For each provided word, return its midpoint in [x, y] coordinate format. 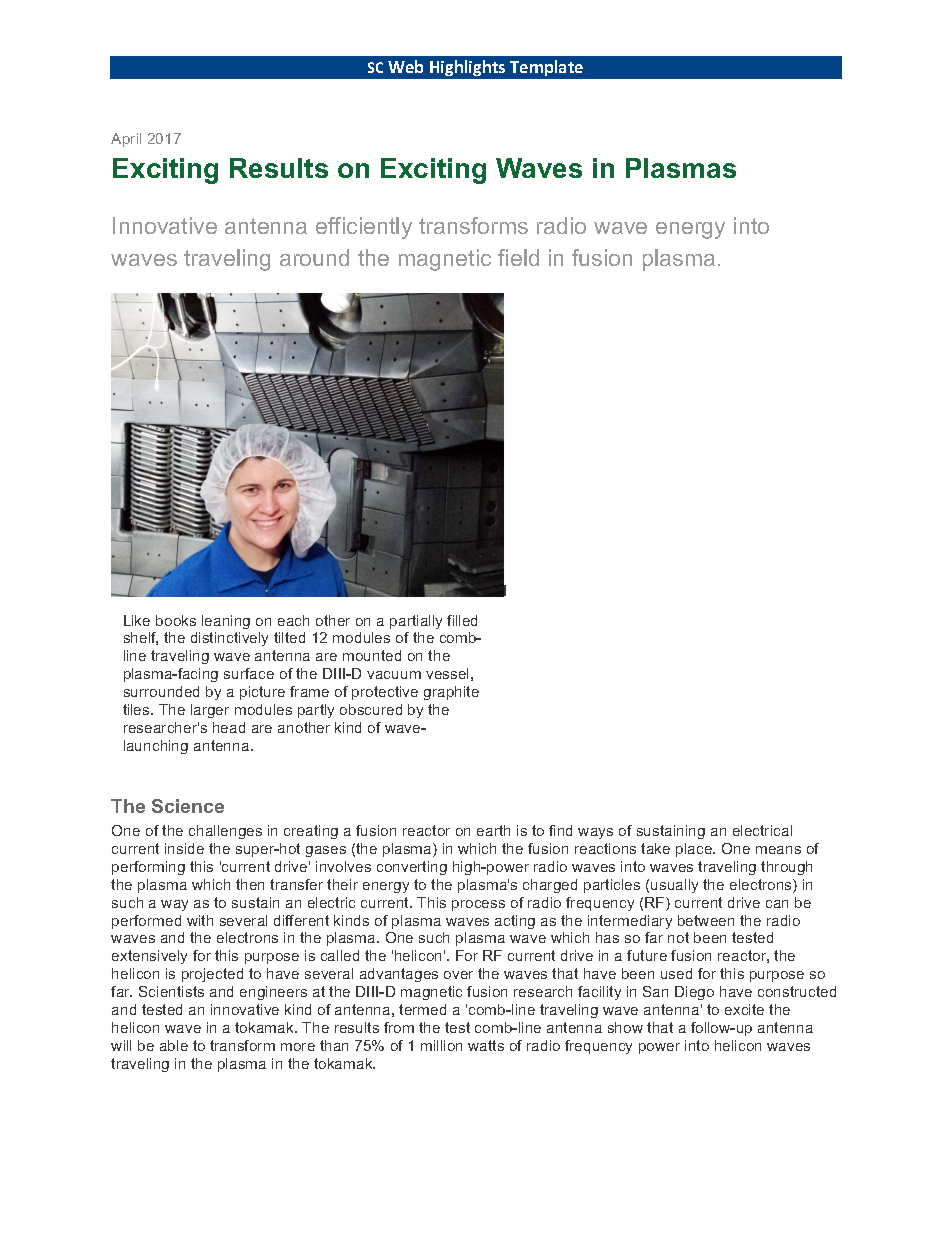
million [441, 1045]
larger [210, 711]
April [126, 140]
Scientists [171, 991]
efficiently [364, 228]
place [695, 850]
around [314, 257]
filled [462, 620]
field [518, 257]
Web [405, 66]
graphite [451, 693]
